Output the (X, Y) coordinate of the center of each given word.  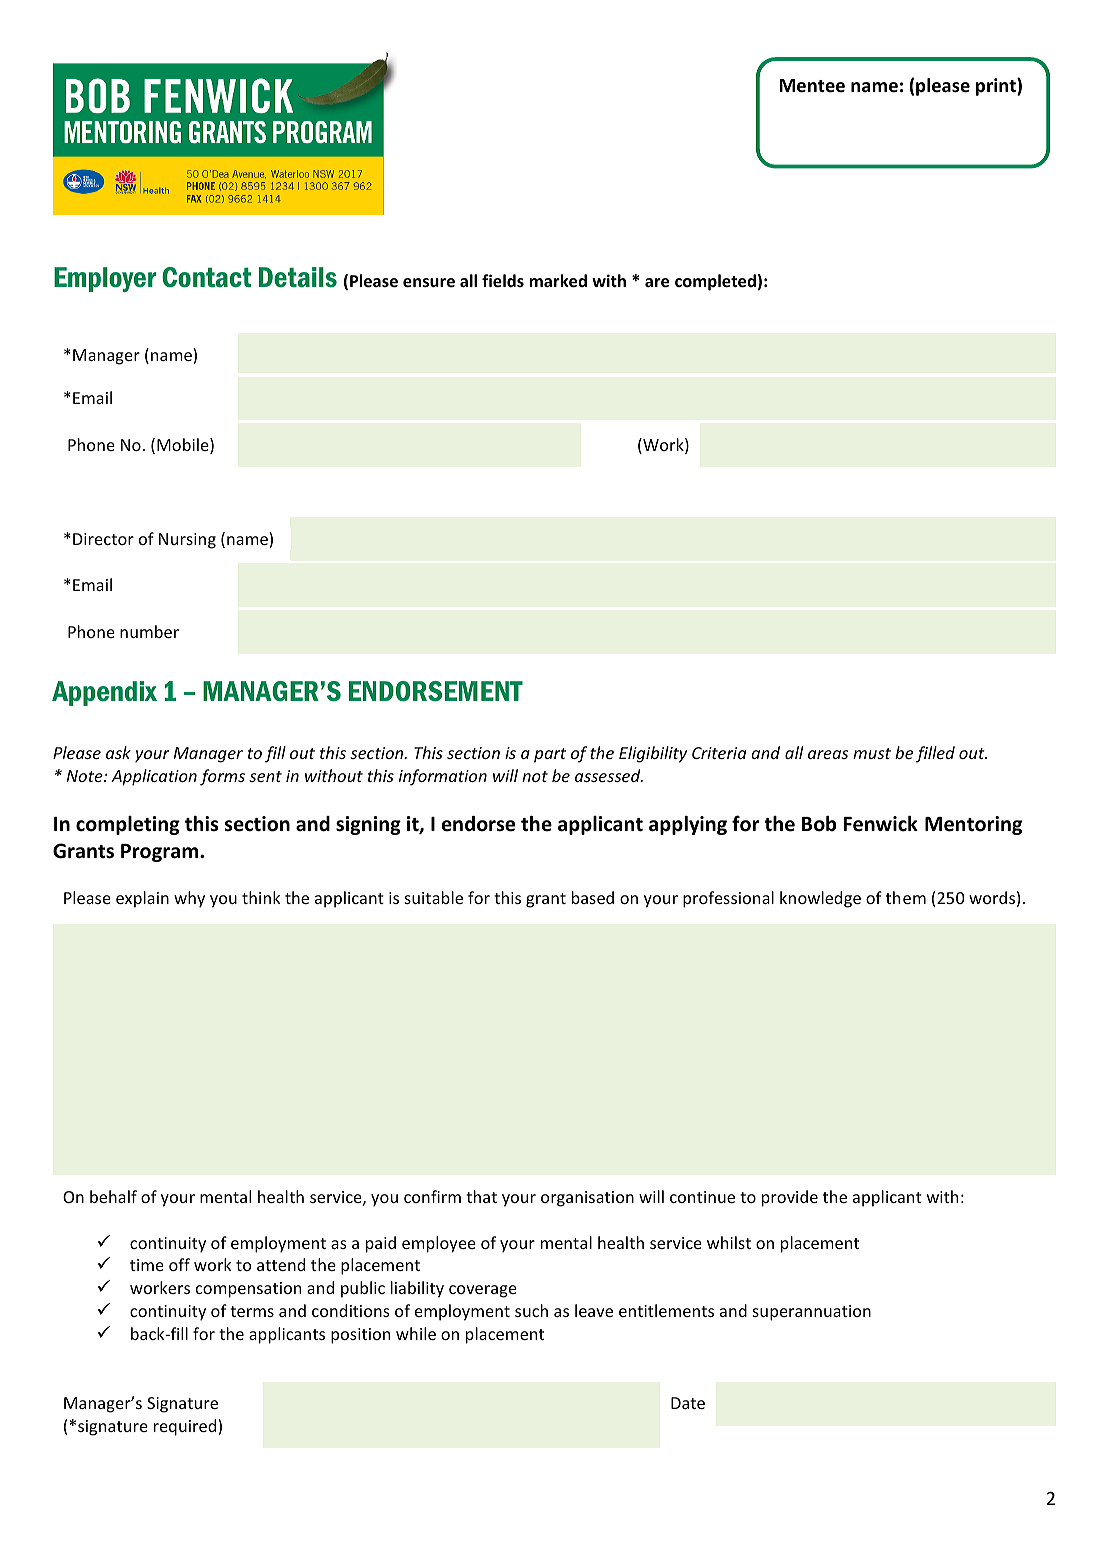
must (872, 753)
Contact (206, 277)
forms (222, 777)
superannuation (812, 1313)
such (531, 1310)
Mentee (812, 86)
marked (558, 281)
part (550, 755)
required (186, 1427)
